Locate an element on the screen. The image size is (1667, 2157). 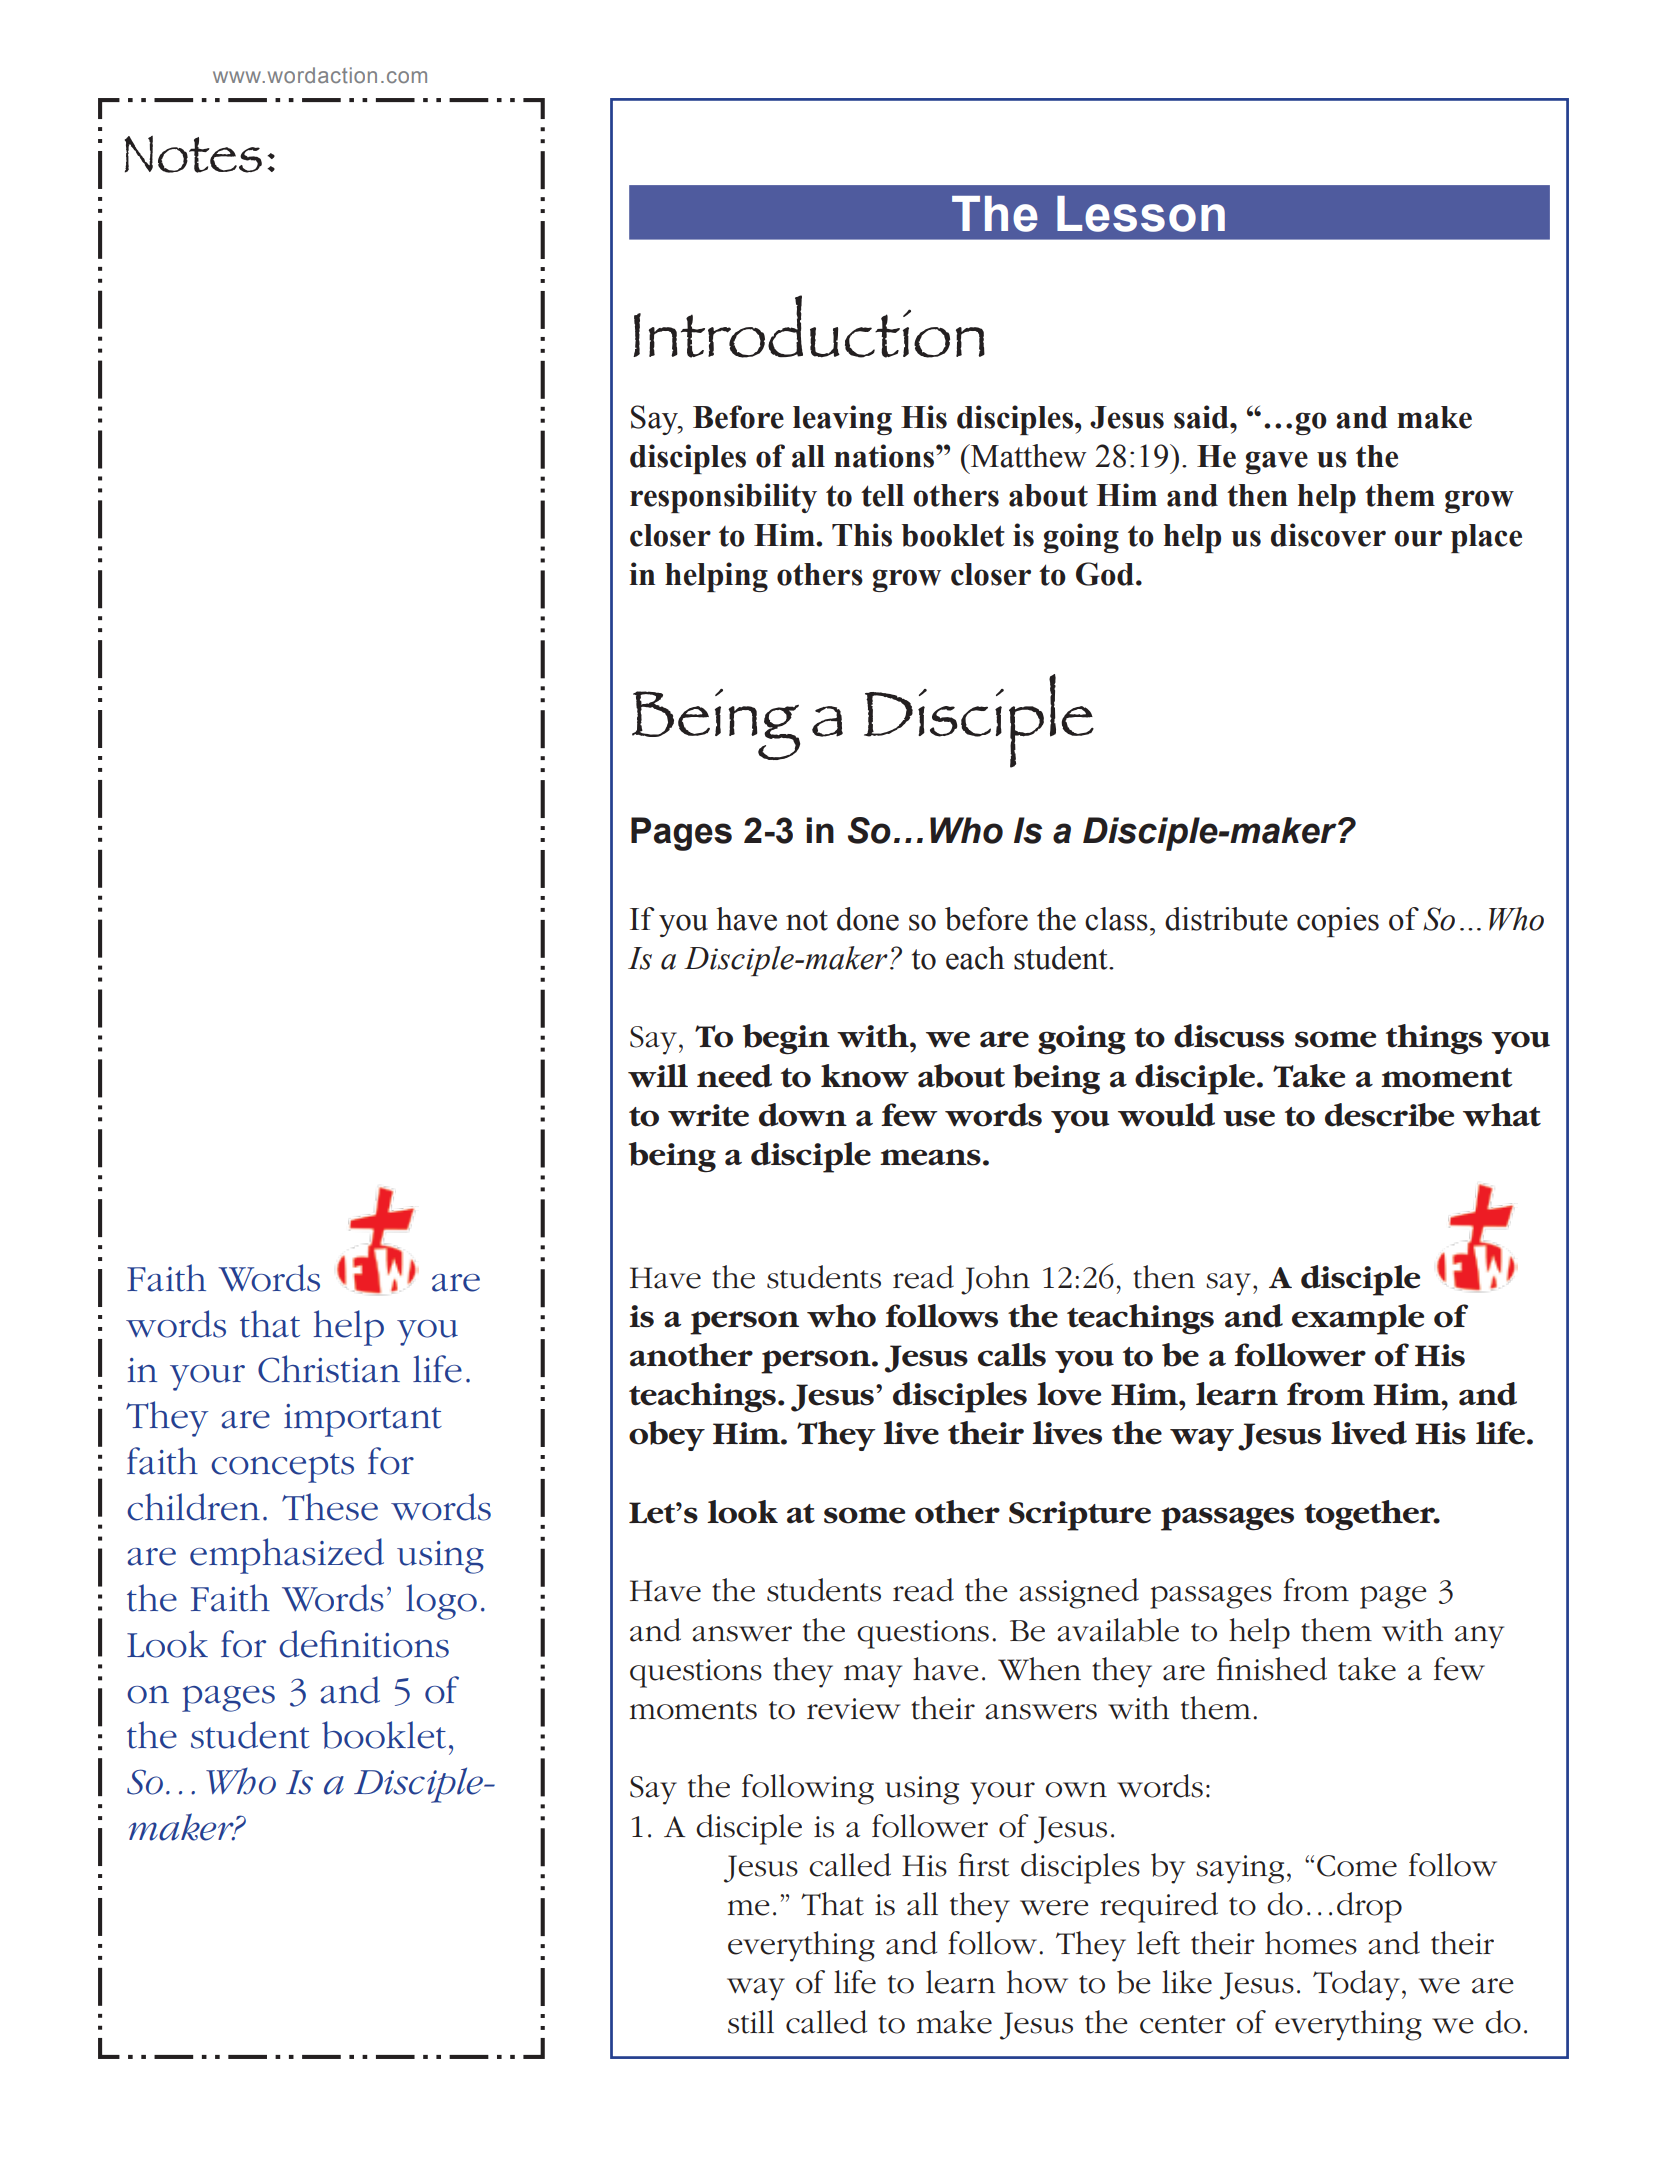
still is located at coordinates (751, 2022).
